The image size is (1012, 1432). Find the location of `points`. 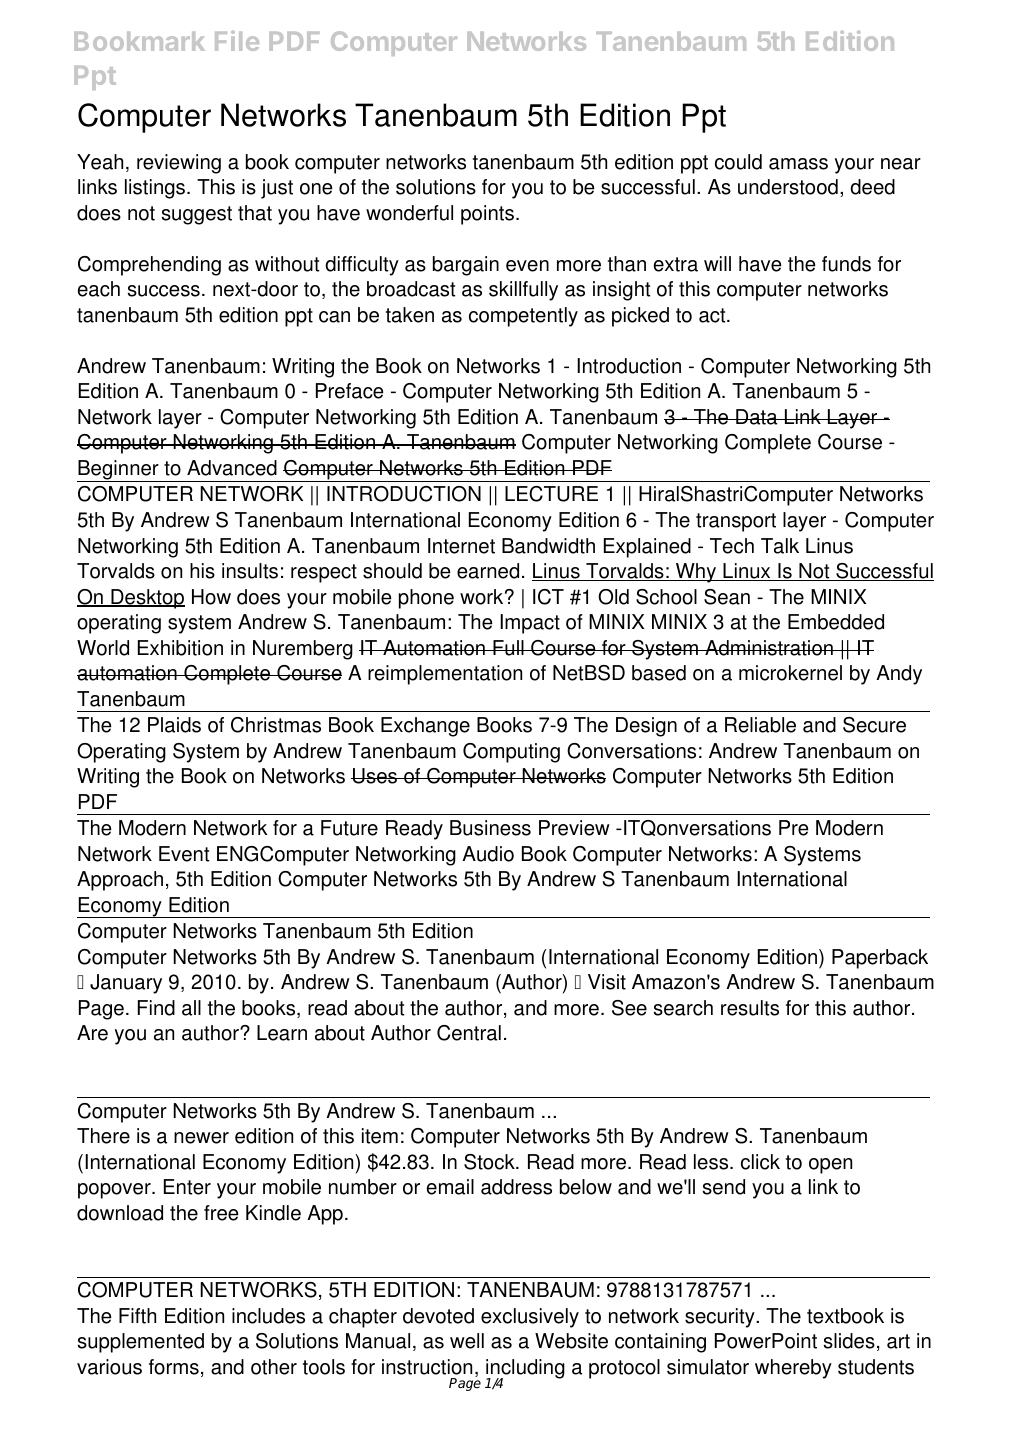

points is located at coordinates (487, 215).
